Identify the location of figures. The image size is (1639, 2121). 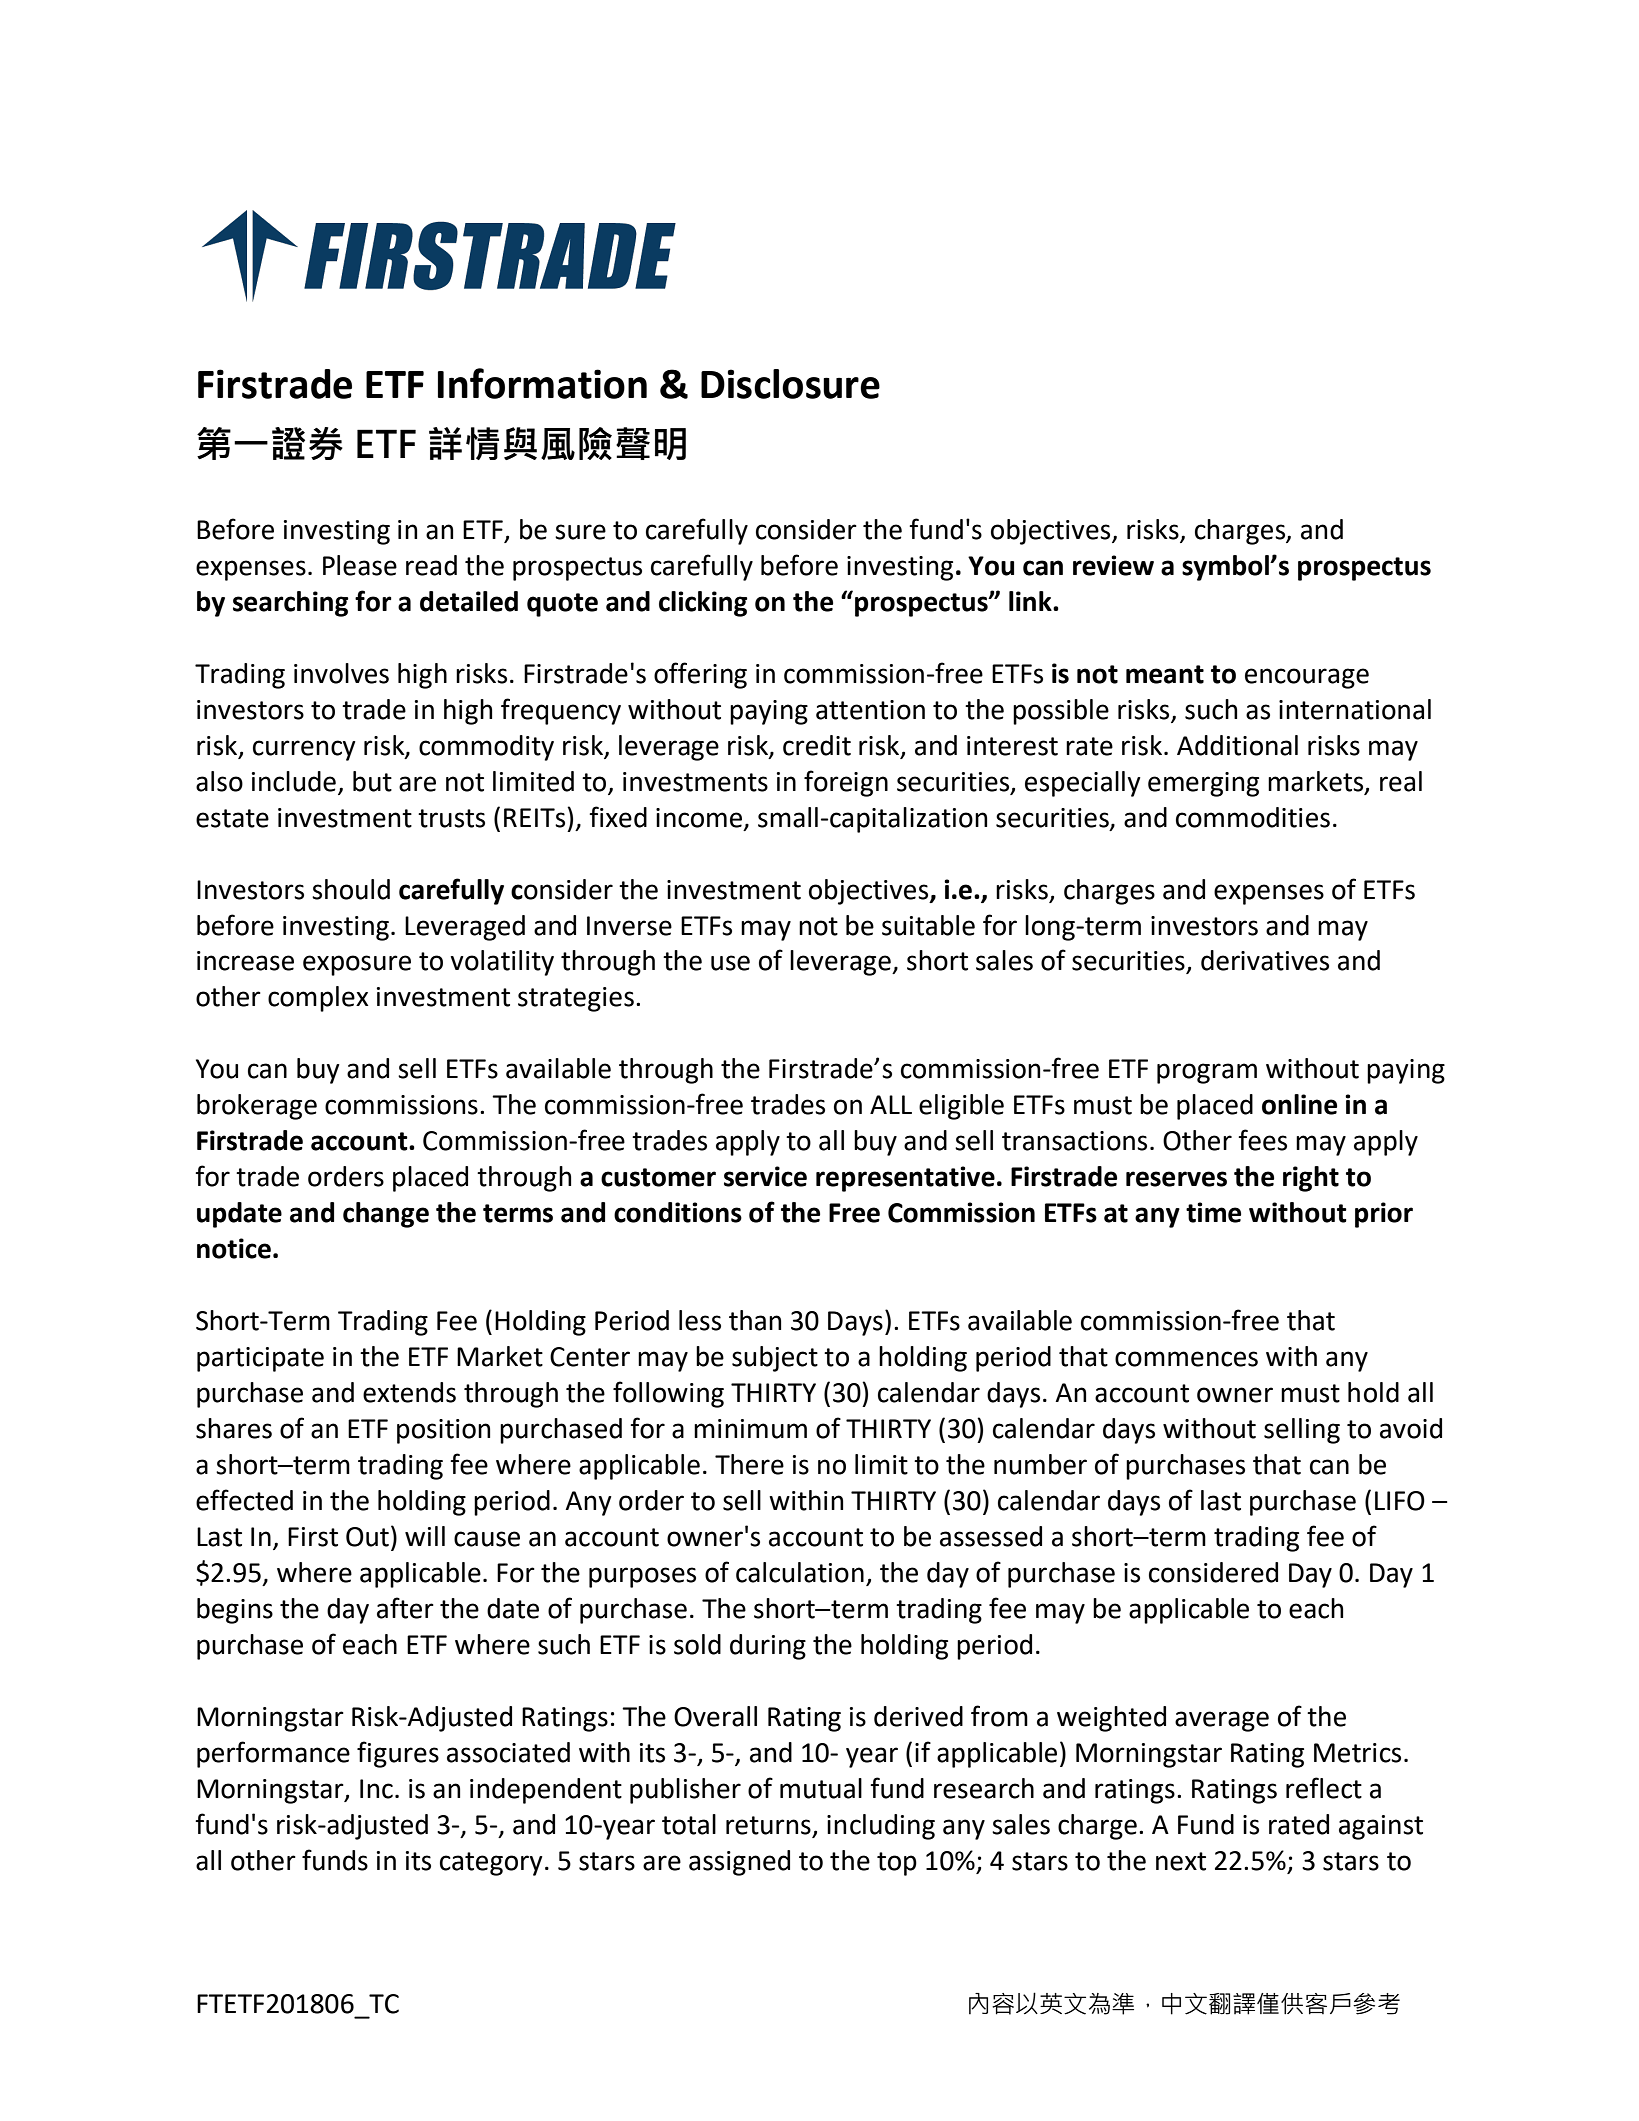
(398, 1754).
